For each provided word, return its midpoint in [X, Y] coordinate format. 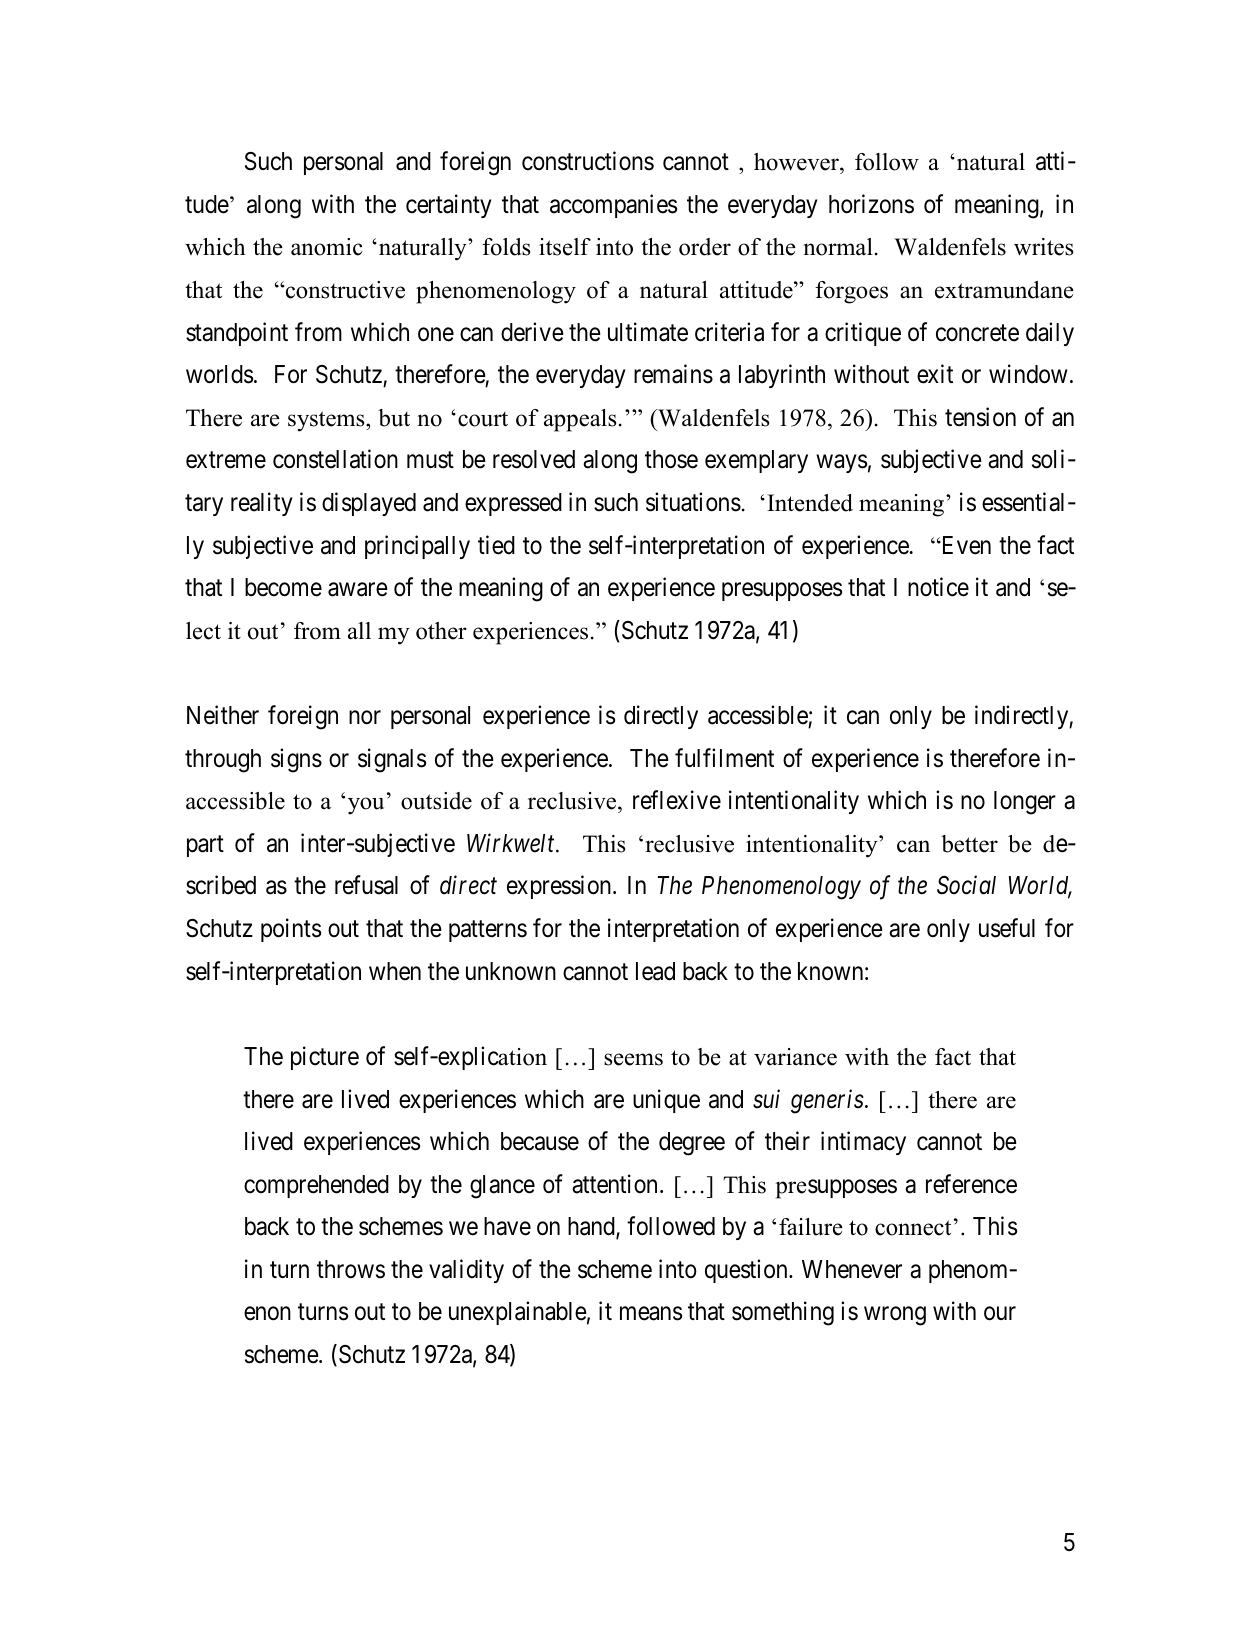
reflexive [677, 800]
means [651, 1314]
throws [351, 1269]
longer [1025, 803]
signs [296, 760]
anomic [327, 247]
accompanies [613, 206]
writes [1043, 247]
